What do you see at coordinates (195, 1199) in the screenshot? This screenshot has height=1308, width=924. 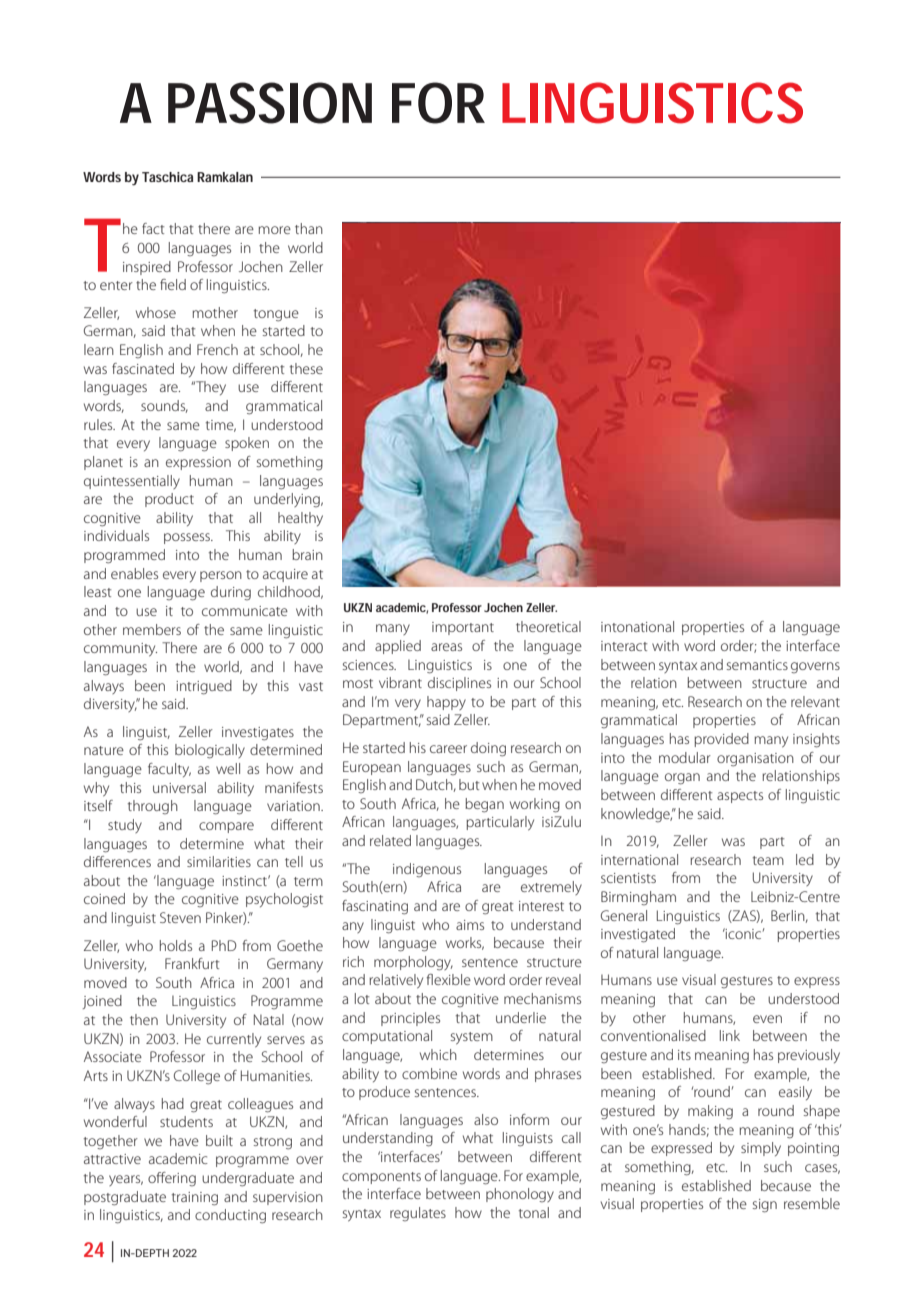 I see `training` at bounding box center [195, 1199].
